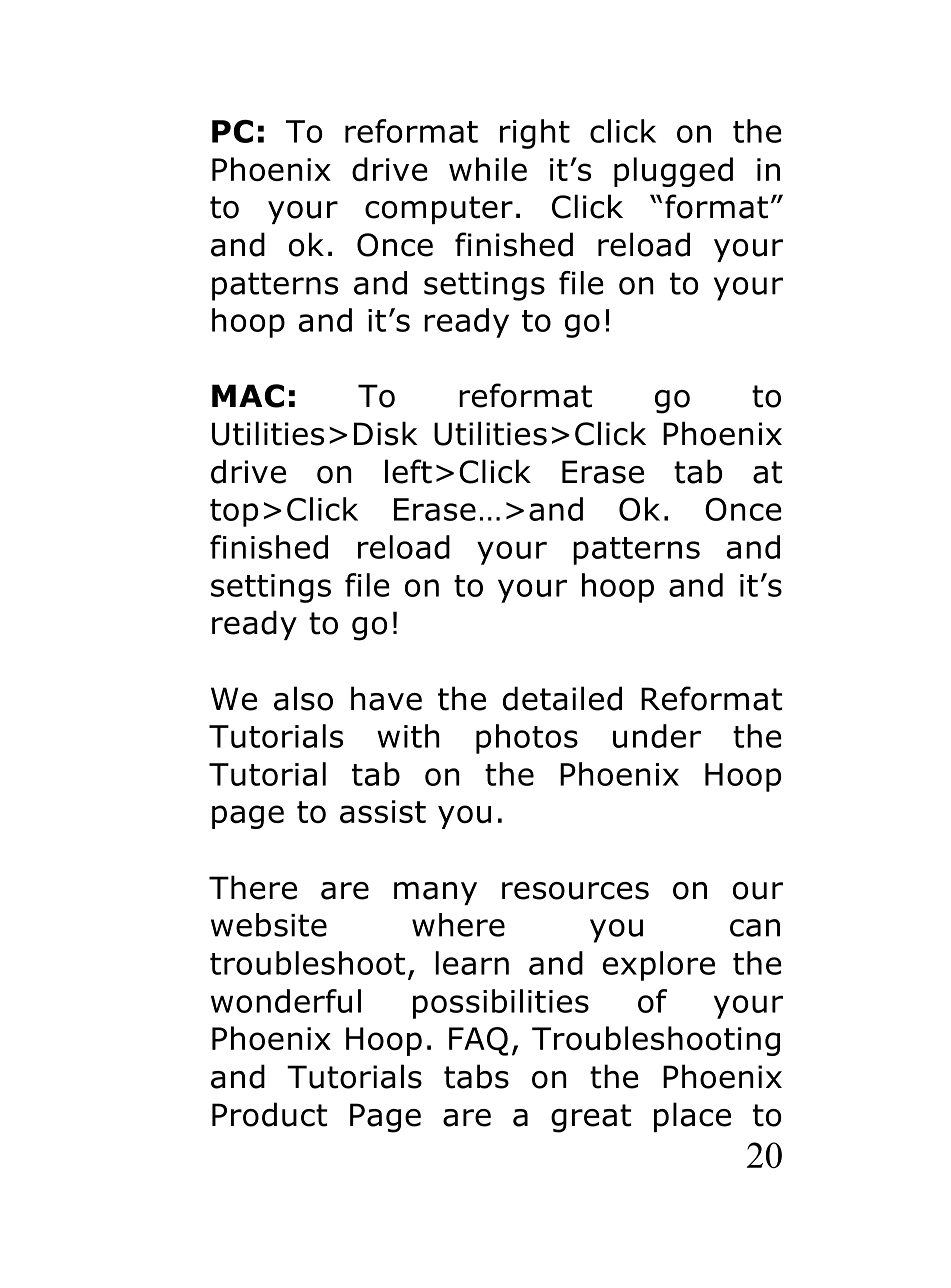 This screenshot has height=1288, width=951. What do you see at coordinates (439, 210) in the screenshot?
I see `computer` at bounding box center [439, 210].
